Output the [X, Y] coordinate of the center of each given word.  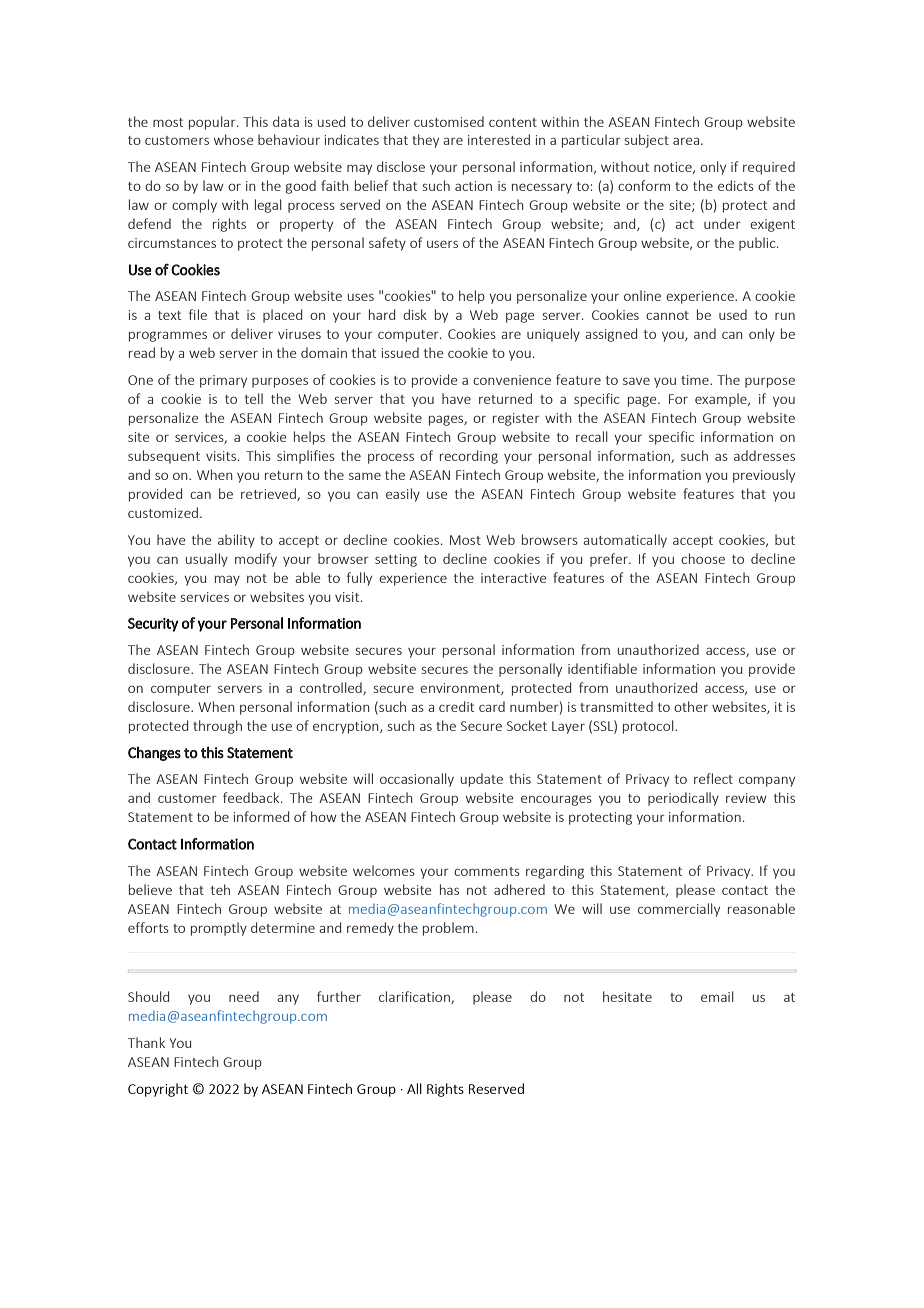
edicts [736, 185]
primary [223, 381]
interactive [514, 578]
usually [207, 560]
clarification [415, 997]
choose [703, 558]
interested [499, 139]
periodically [683, 799]
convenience [512, 380]
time [696, 380]
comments [487, 871]
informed [261, 816]
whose [234, 139]
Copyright [158, 1090]
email [717, 996]
